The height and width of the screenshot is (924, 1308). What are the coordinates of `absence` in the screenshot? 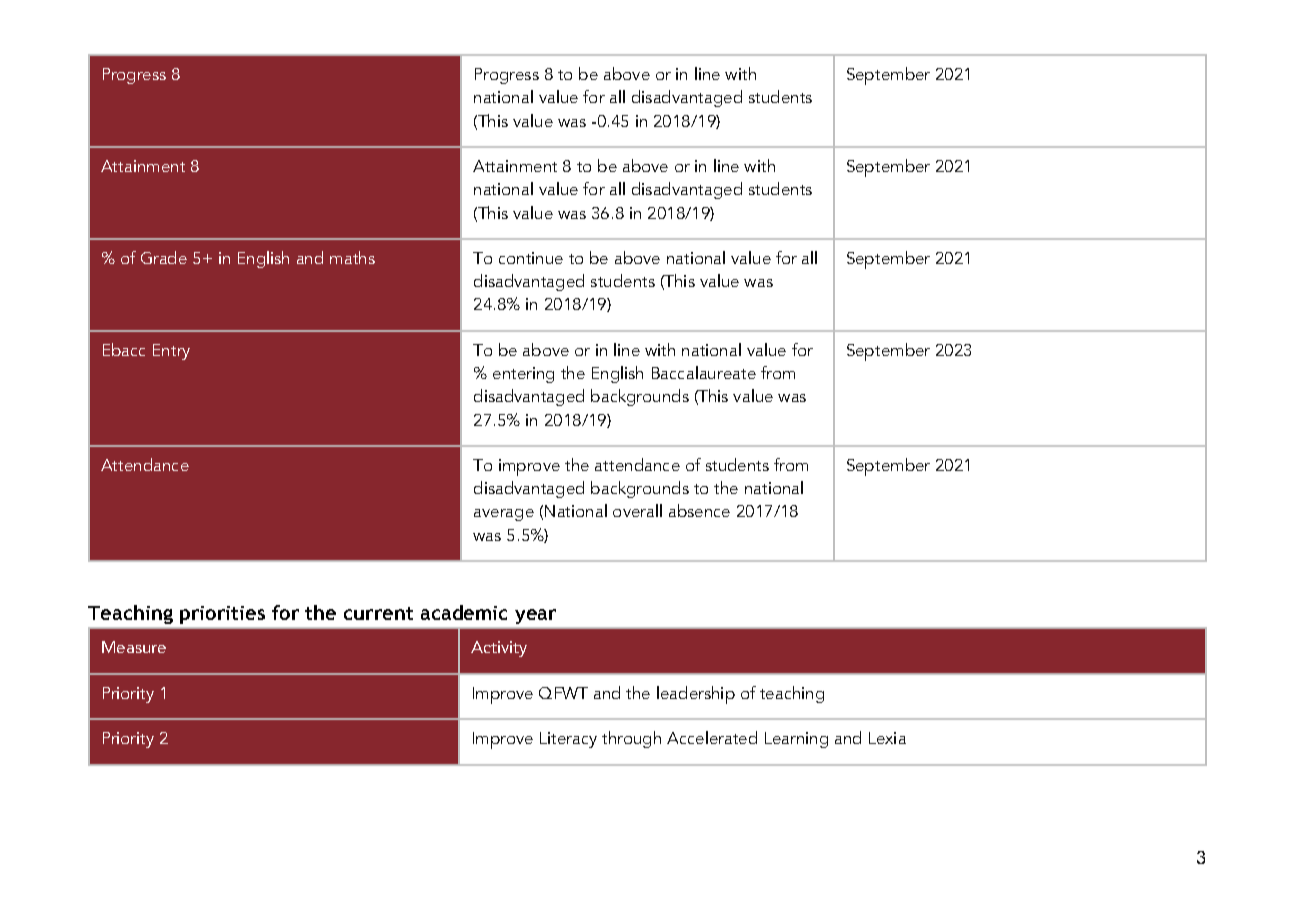 It's located at (699, 510).
